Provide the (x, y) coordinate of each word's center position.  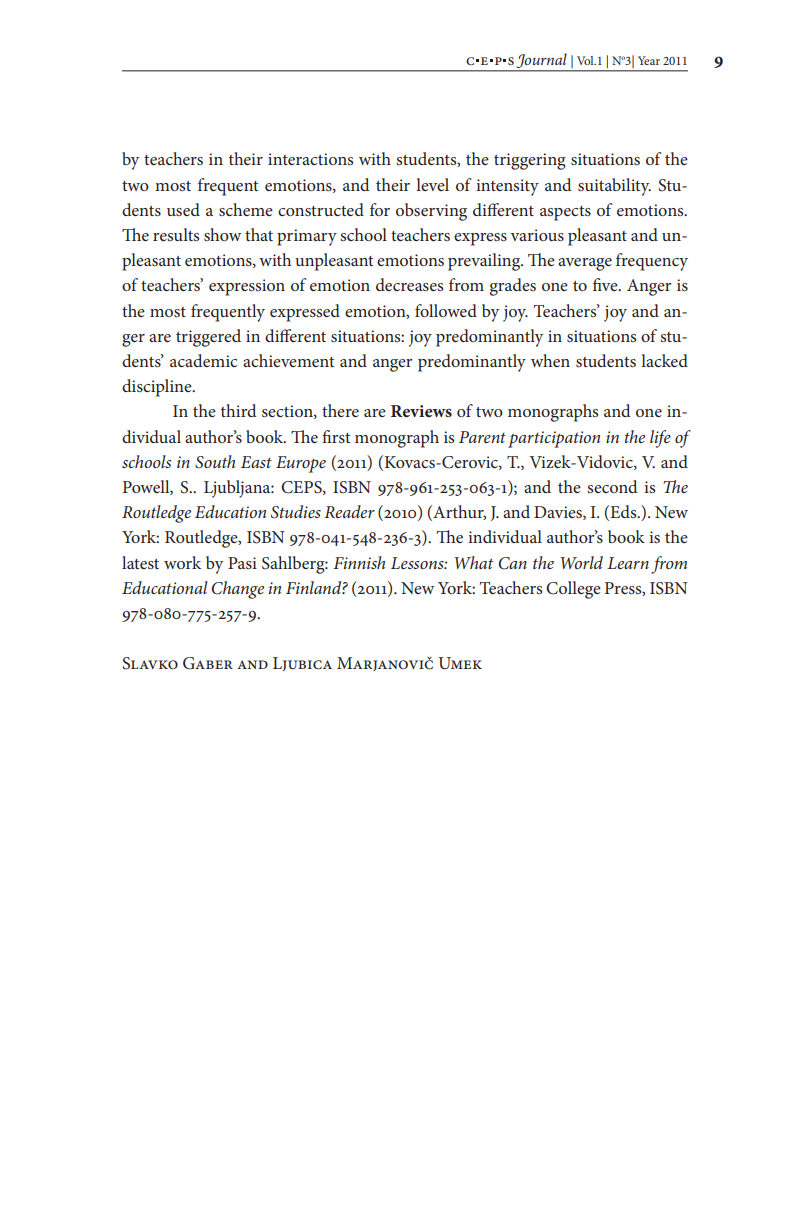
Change (238, 590)
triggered (208, 338)
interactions (310, 159)
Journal (541, 61)
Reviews (421, 411)
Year (649, 60)
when (550, 360)
